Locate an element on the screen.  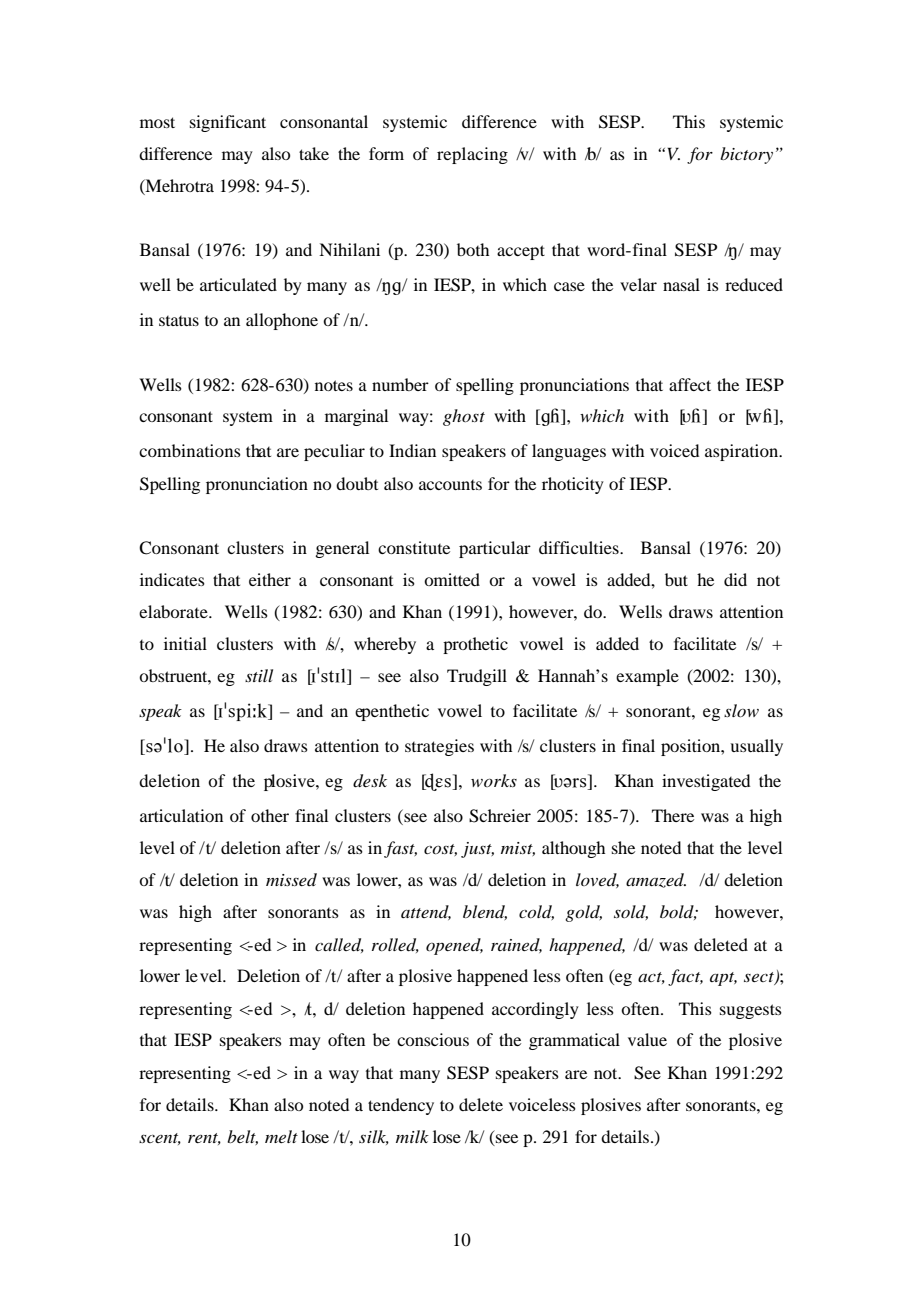
rent is located at coordinates (204, 1139).
